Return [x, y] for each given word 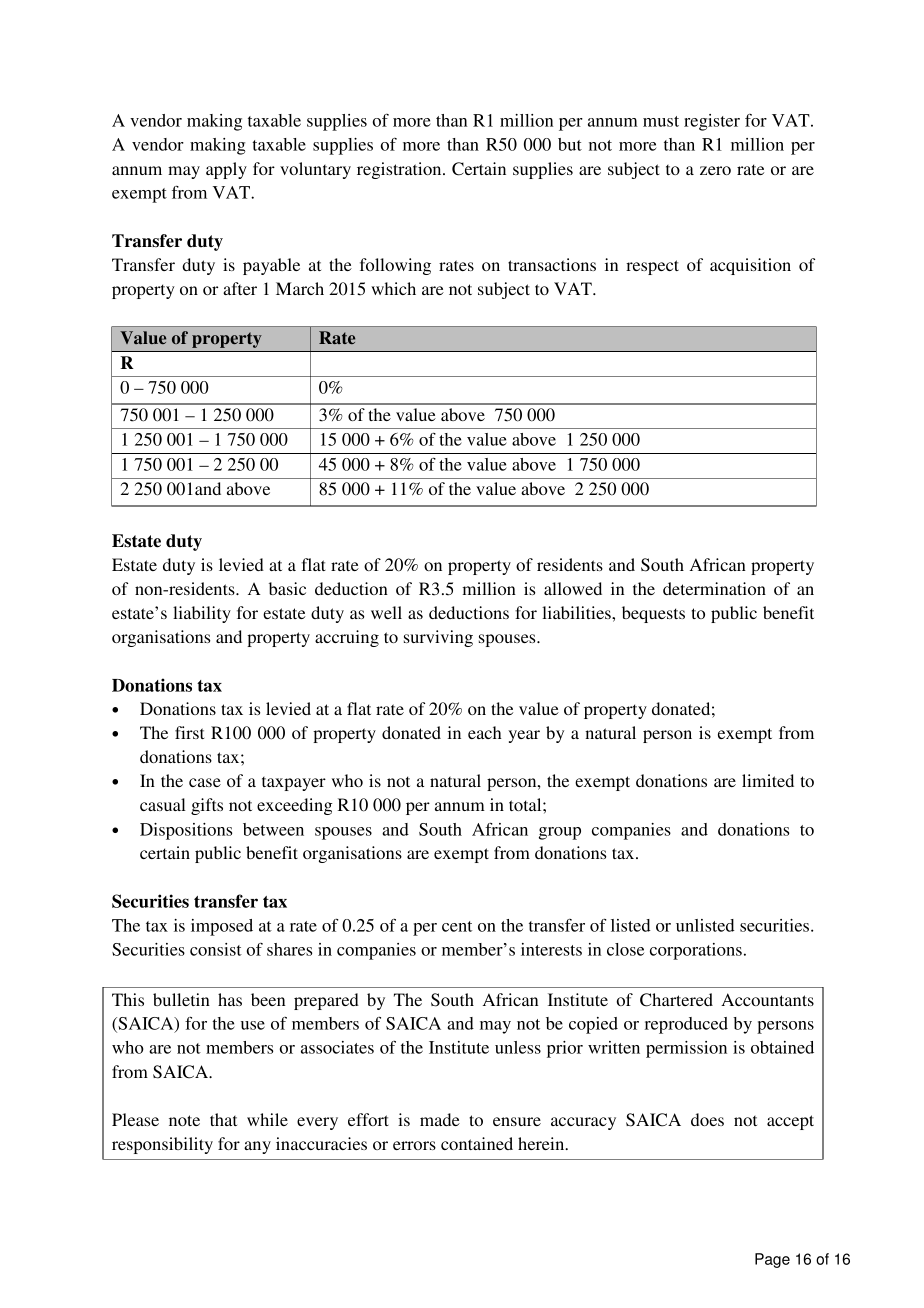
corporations [696, 951]
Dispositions [186, 831]
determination [714, 588]
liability [202, 614]
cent [457, 926]
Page [772, 1260]
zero [715, 170]
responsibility [162, 1145]
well [386, 612]
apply [226, 170]
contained [477, 1143]
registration [400, 170]
